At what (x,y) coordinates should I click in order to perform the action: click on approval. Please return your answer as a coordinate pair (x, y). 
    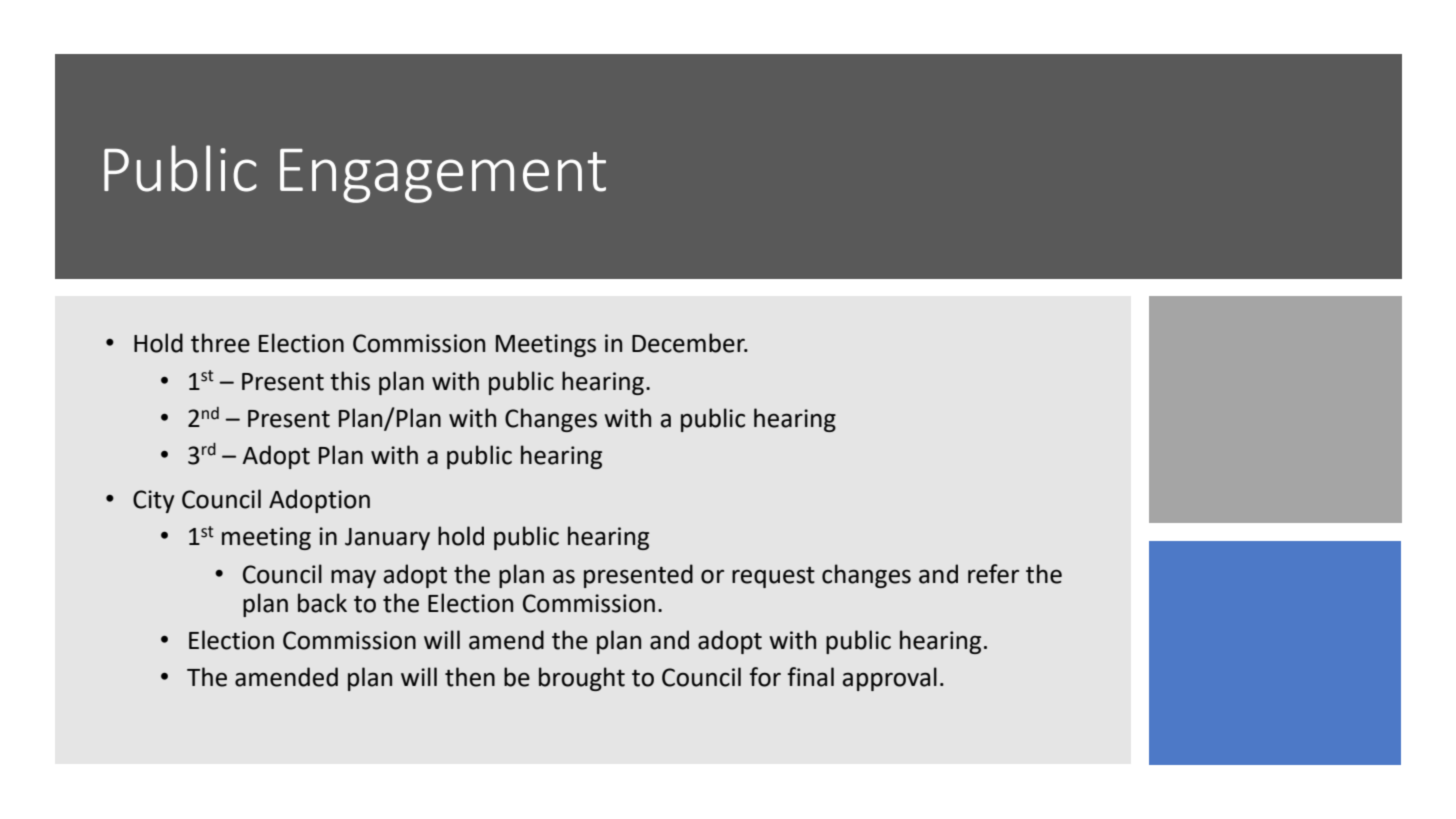
    Looking at the image, I should click on (889, 679).
